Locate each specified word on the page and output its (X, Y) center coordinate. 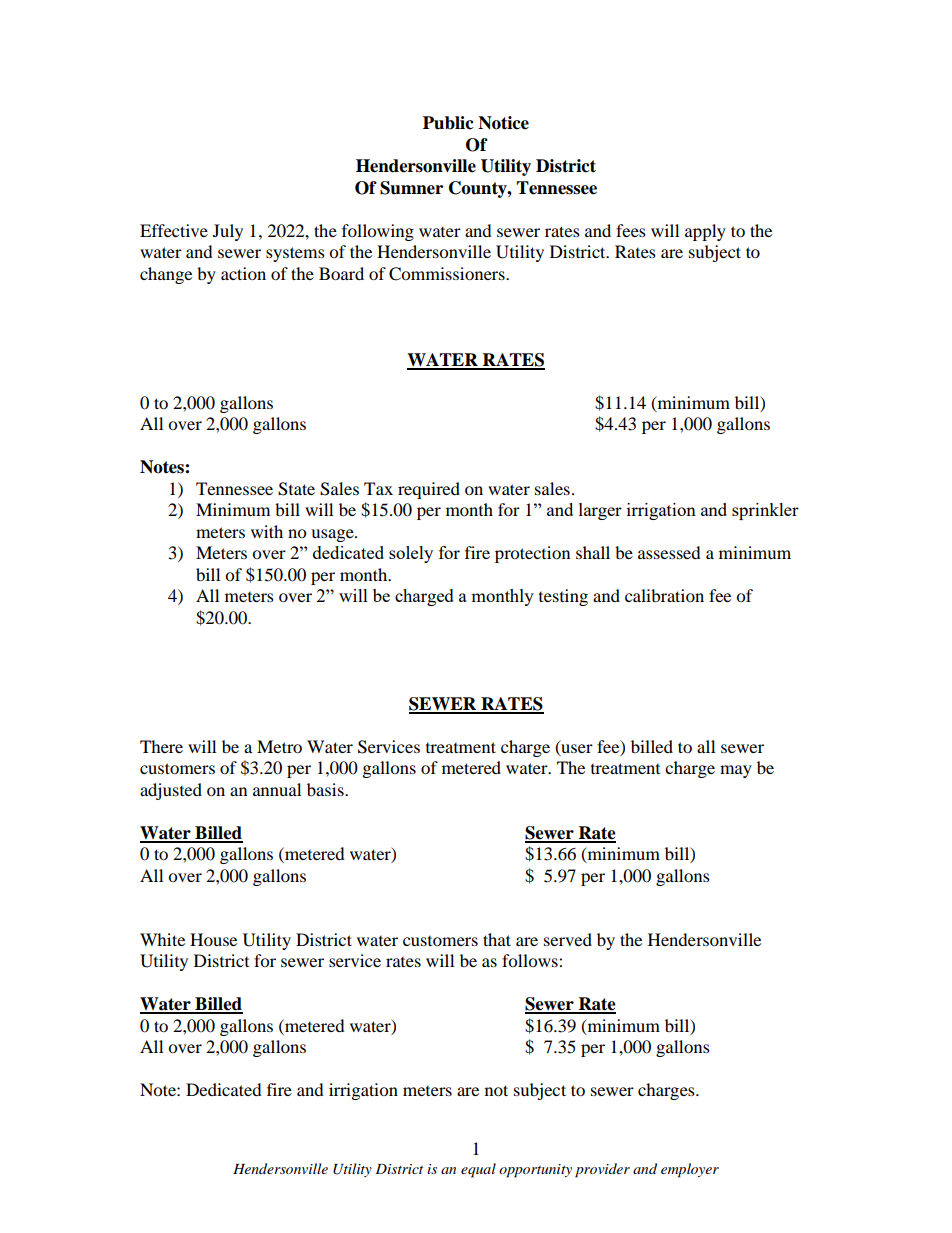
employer (690, 1170)
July (228, 232)
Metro (279, 746)
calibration (664, 595)
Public (448, 123)
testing (563, 597)
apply (705, 232)
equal (478, 1170)
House (213, 939)
